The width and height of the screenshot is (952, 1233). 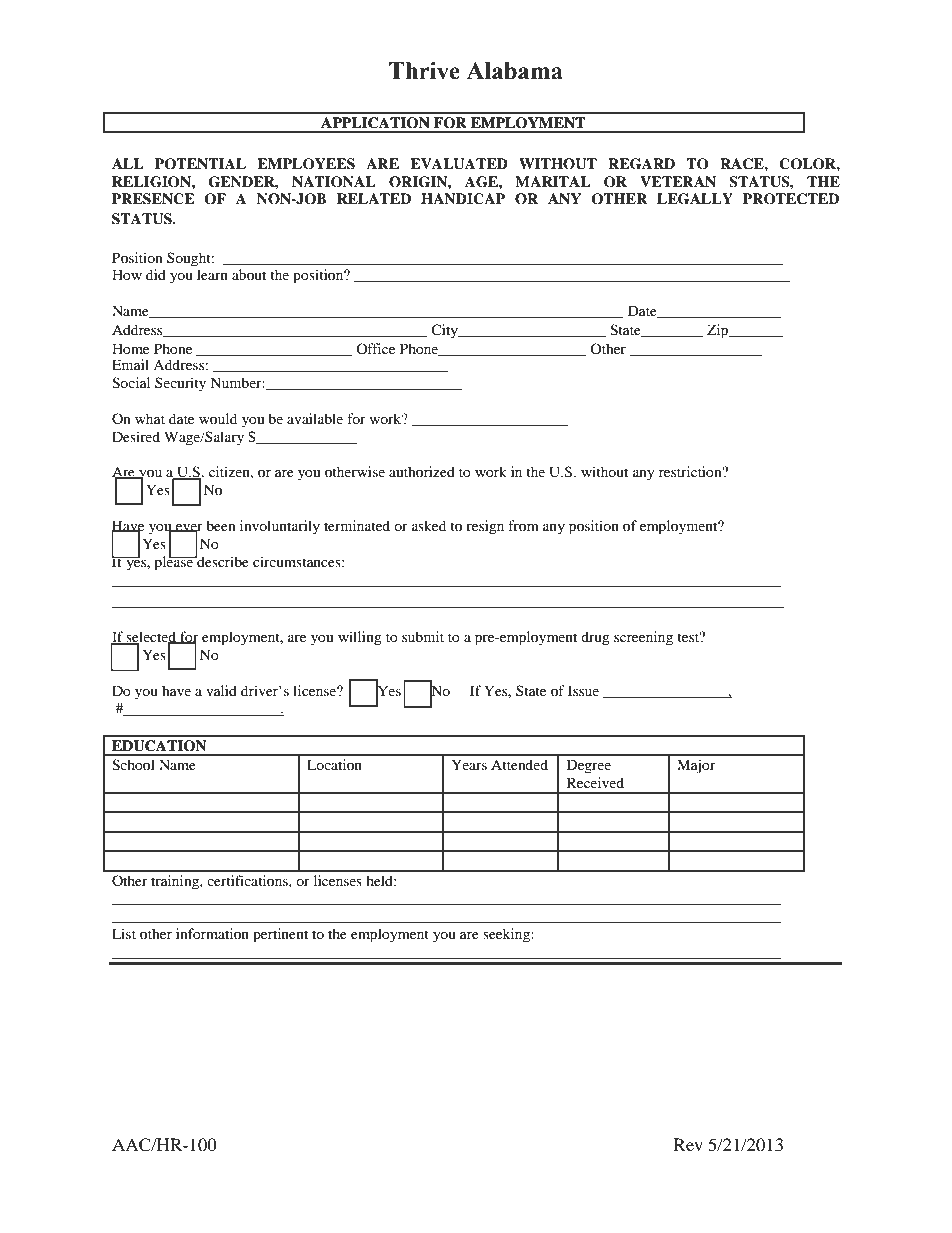 What do you see at coordinates (422, 471) in the screenshot?
I see `authorized` at bounding box center [422, 471].
